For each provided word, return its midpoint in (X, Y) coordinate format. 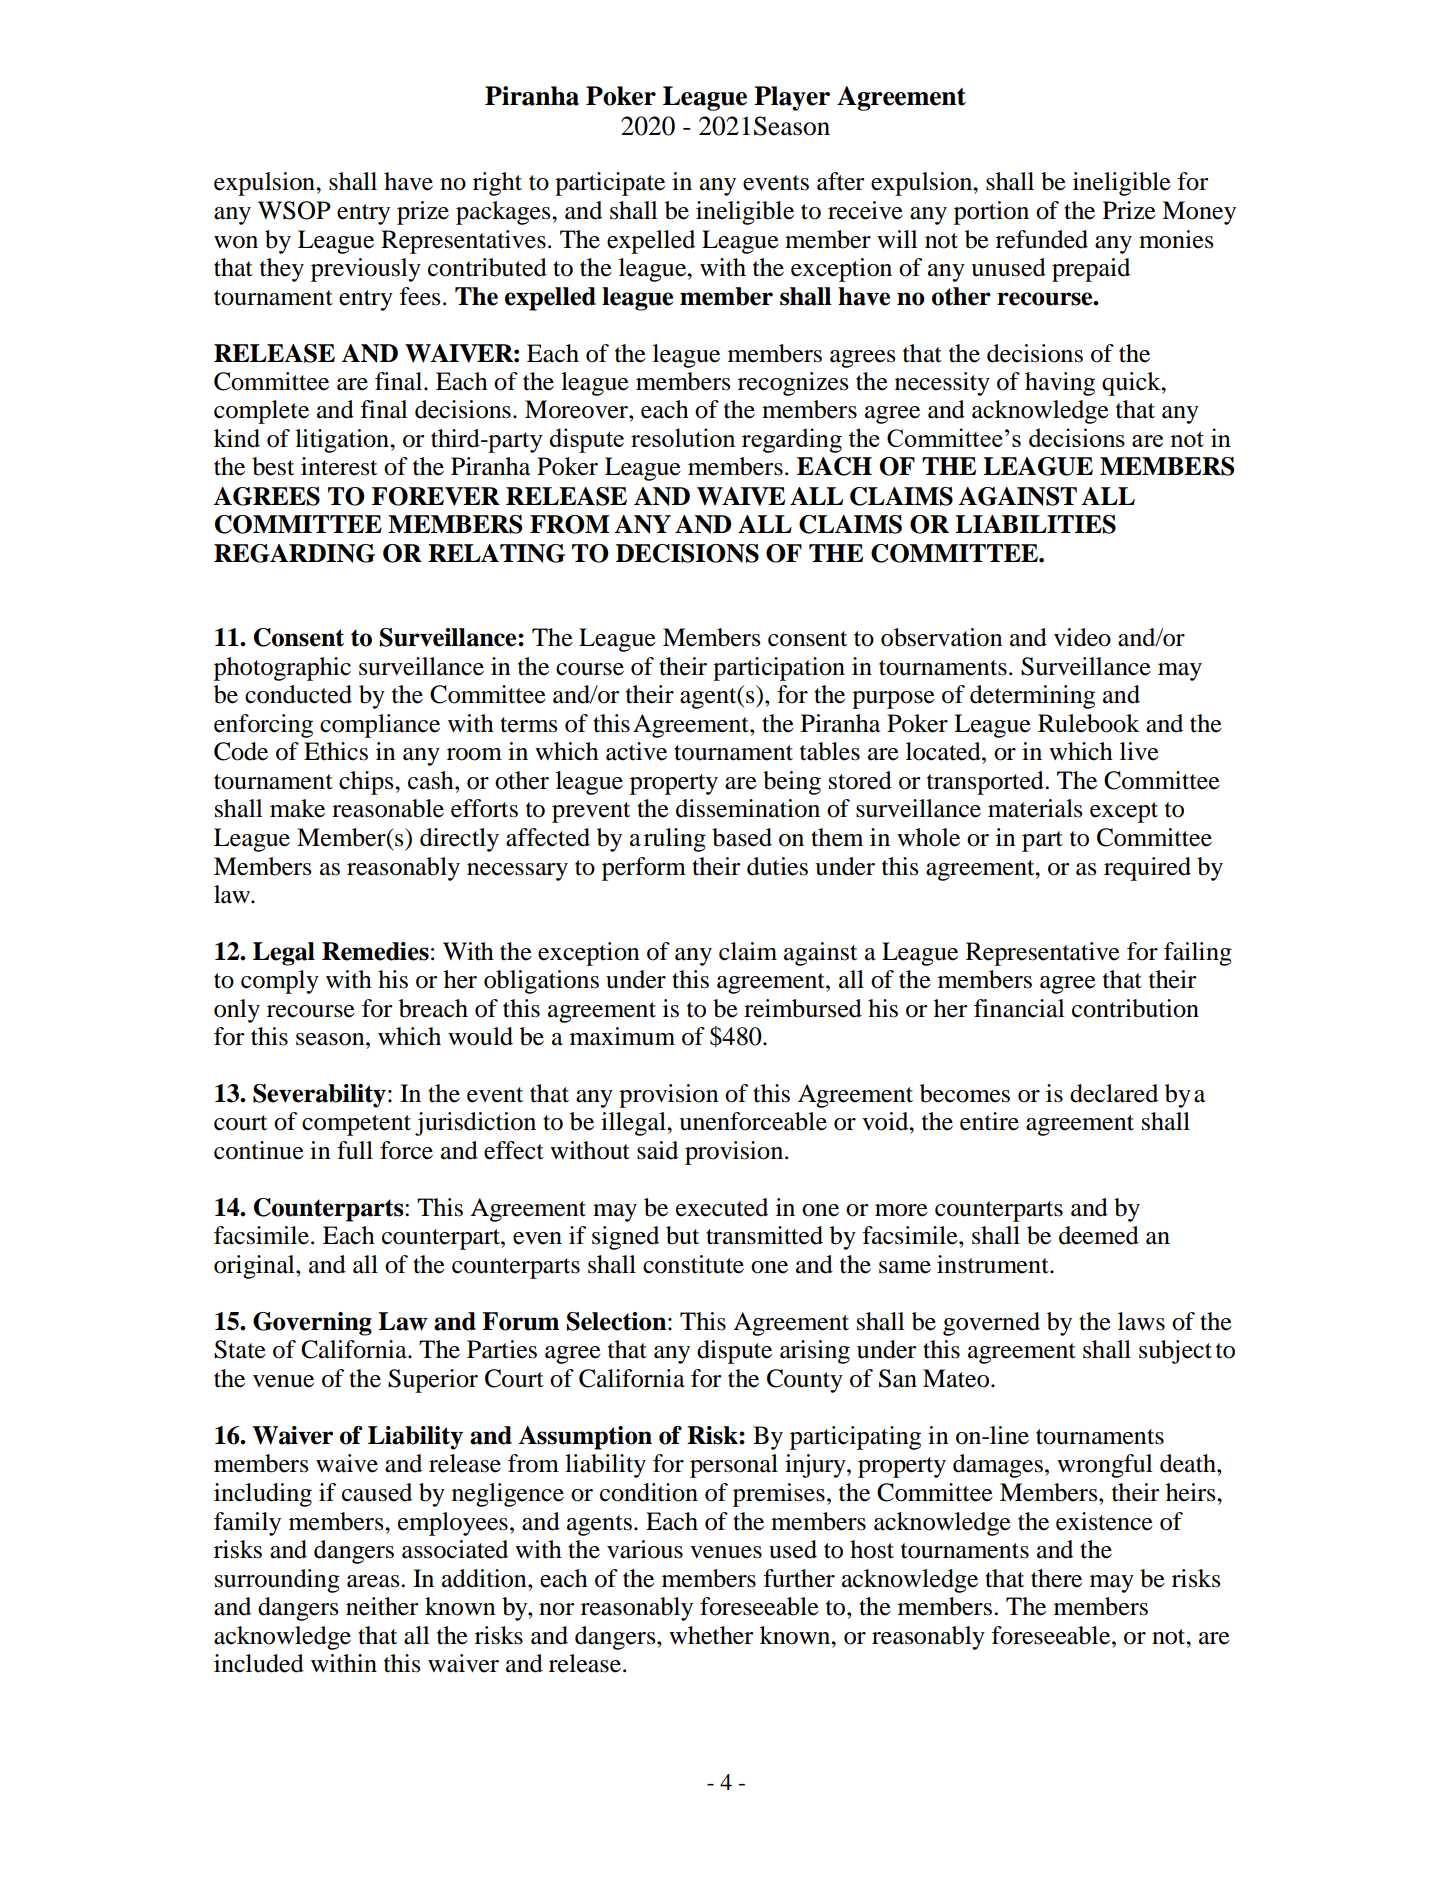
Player (792, 98)
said (657, 1150)
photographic (282, 669)
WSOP (294, 210)
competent (356, 1125)
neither (382, 1606)
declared (1114, 1093)
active (636, 751)
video (1082, 637)
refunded (1042, 239)
